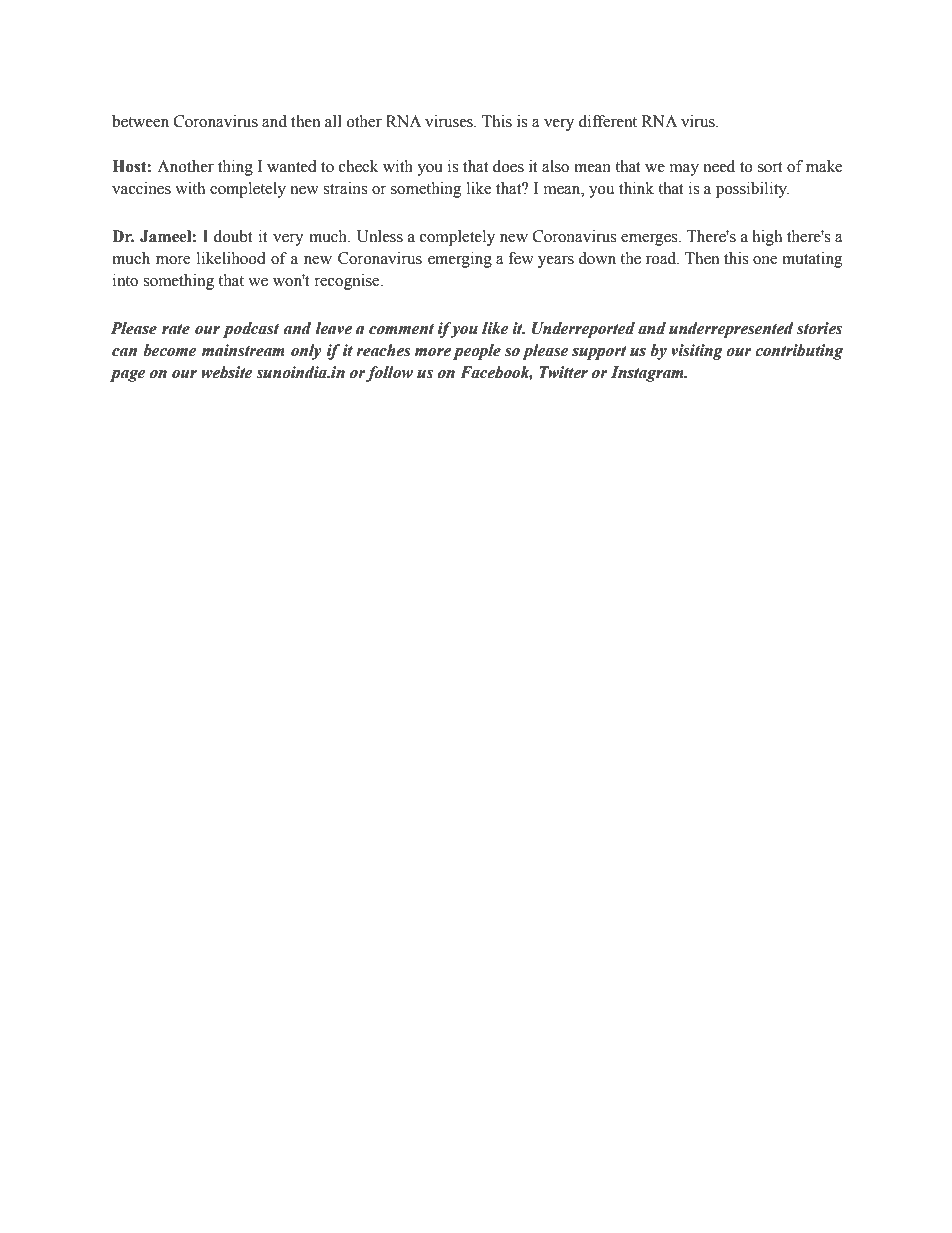 The width and height of the page is (952, 1233). What do you see at coordinates (140, 121) in the page?
I see `between` at bounding box center [140, 121].
